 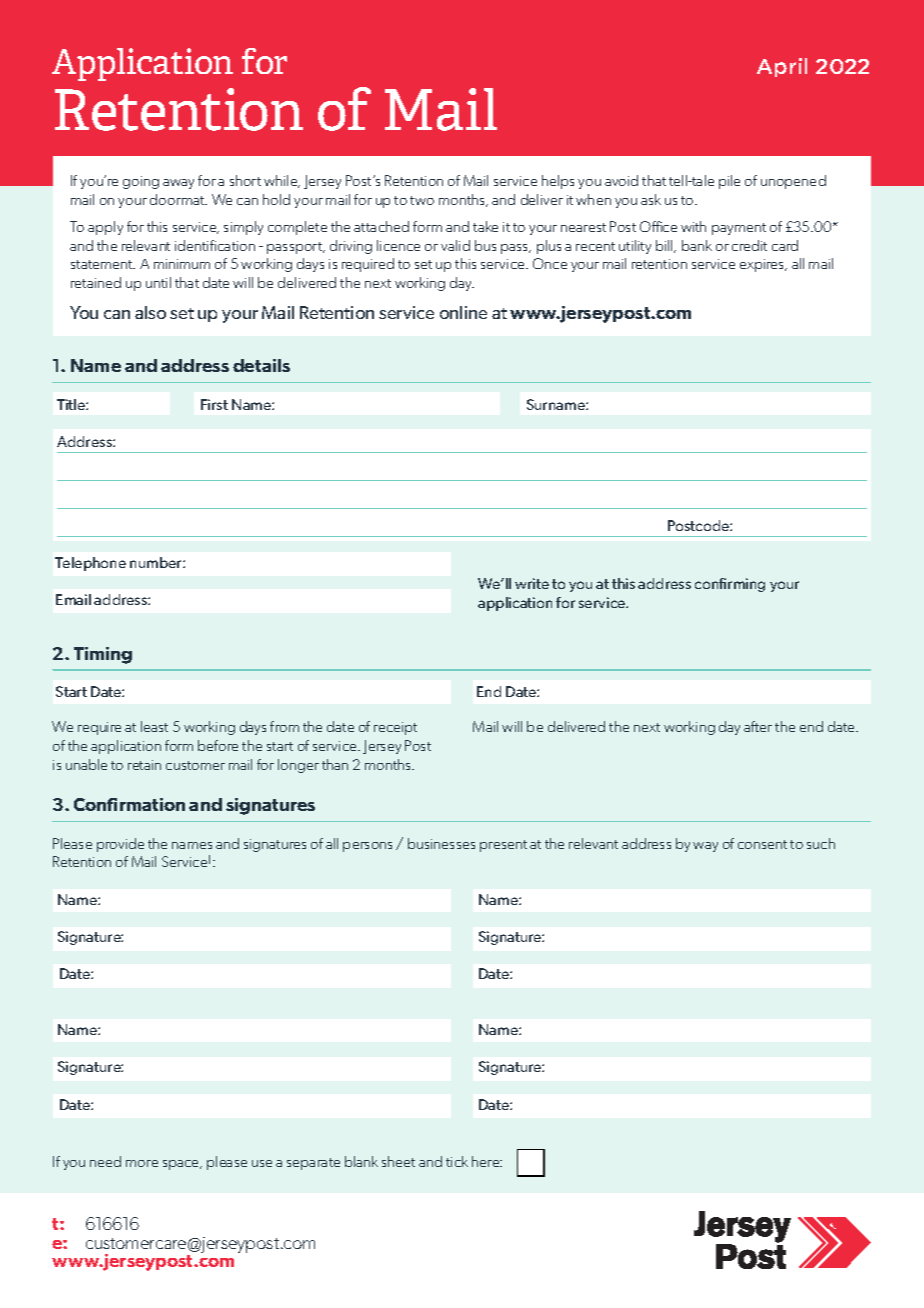 What do you see at coordinates (182, 1165) in the screenshot?
I see `space` at bounding box center [182, 1165].
